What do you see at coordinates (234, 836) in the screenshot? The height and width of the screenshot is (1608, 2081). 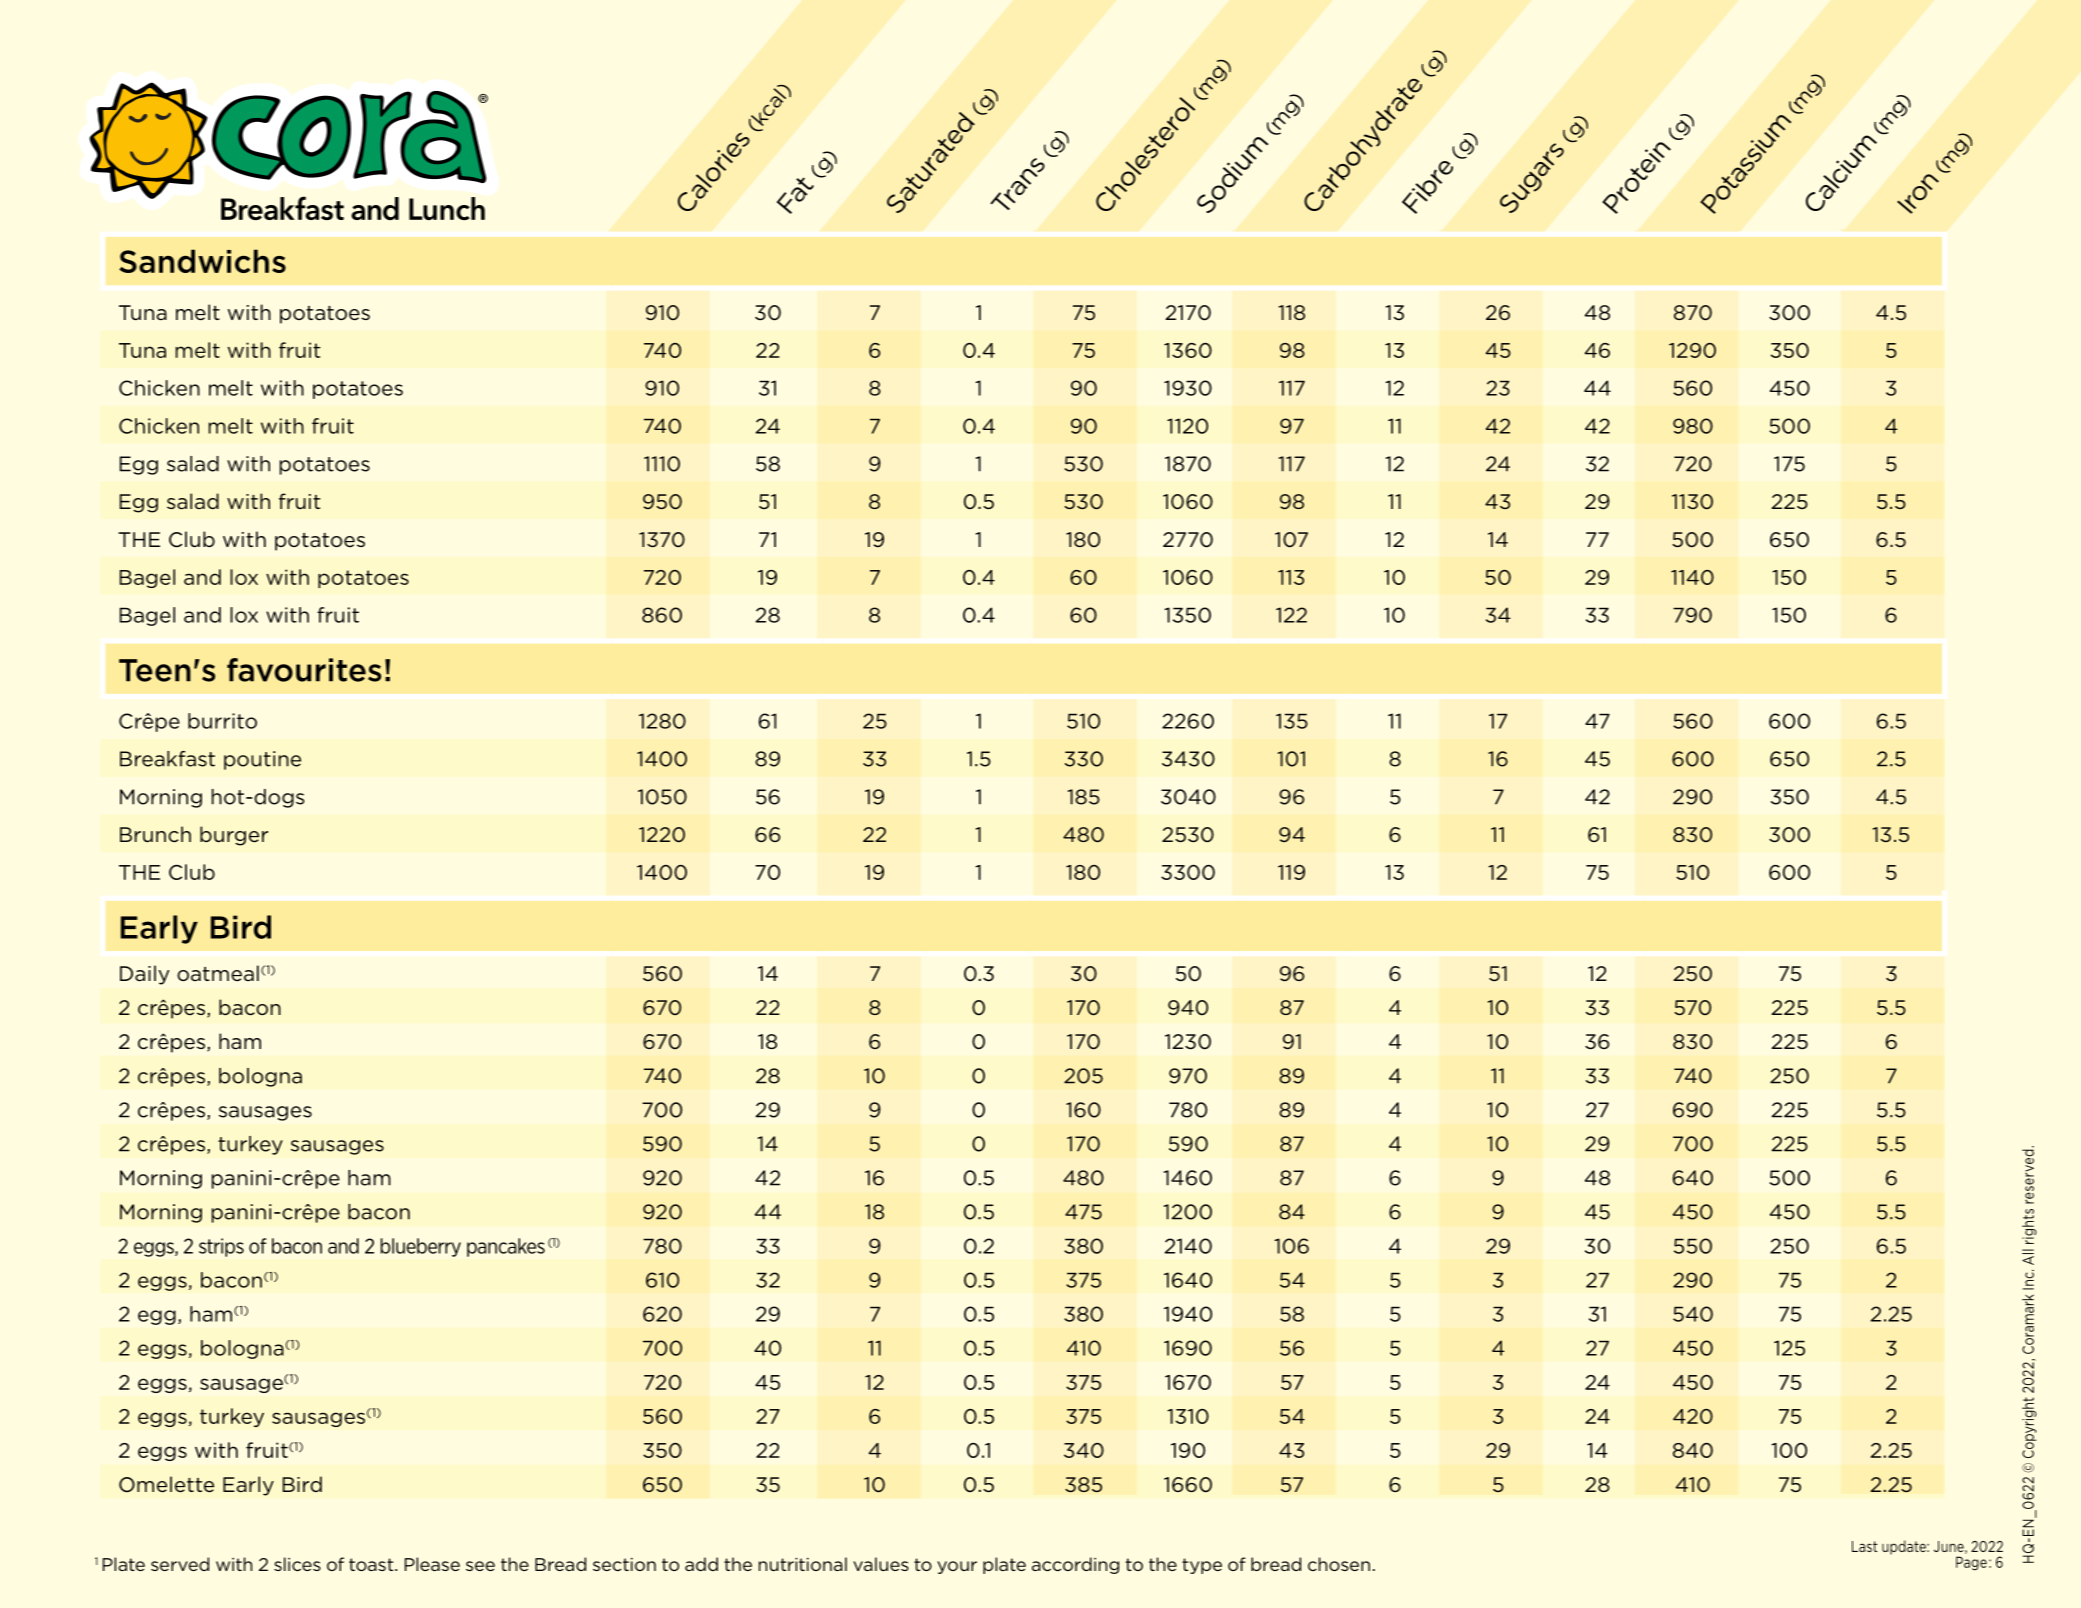 I see `burger` at bounding box center [234, 836].
